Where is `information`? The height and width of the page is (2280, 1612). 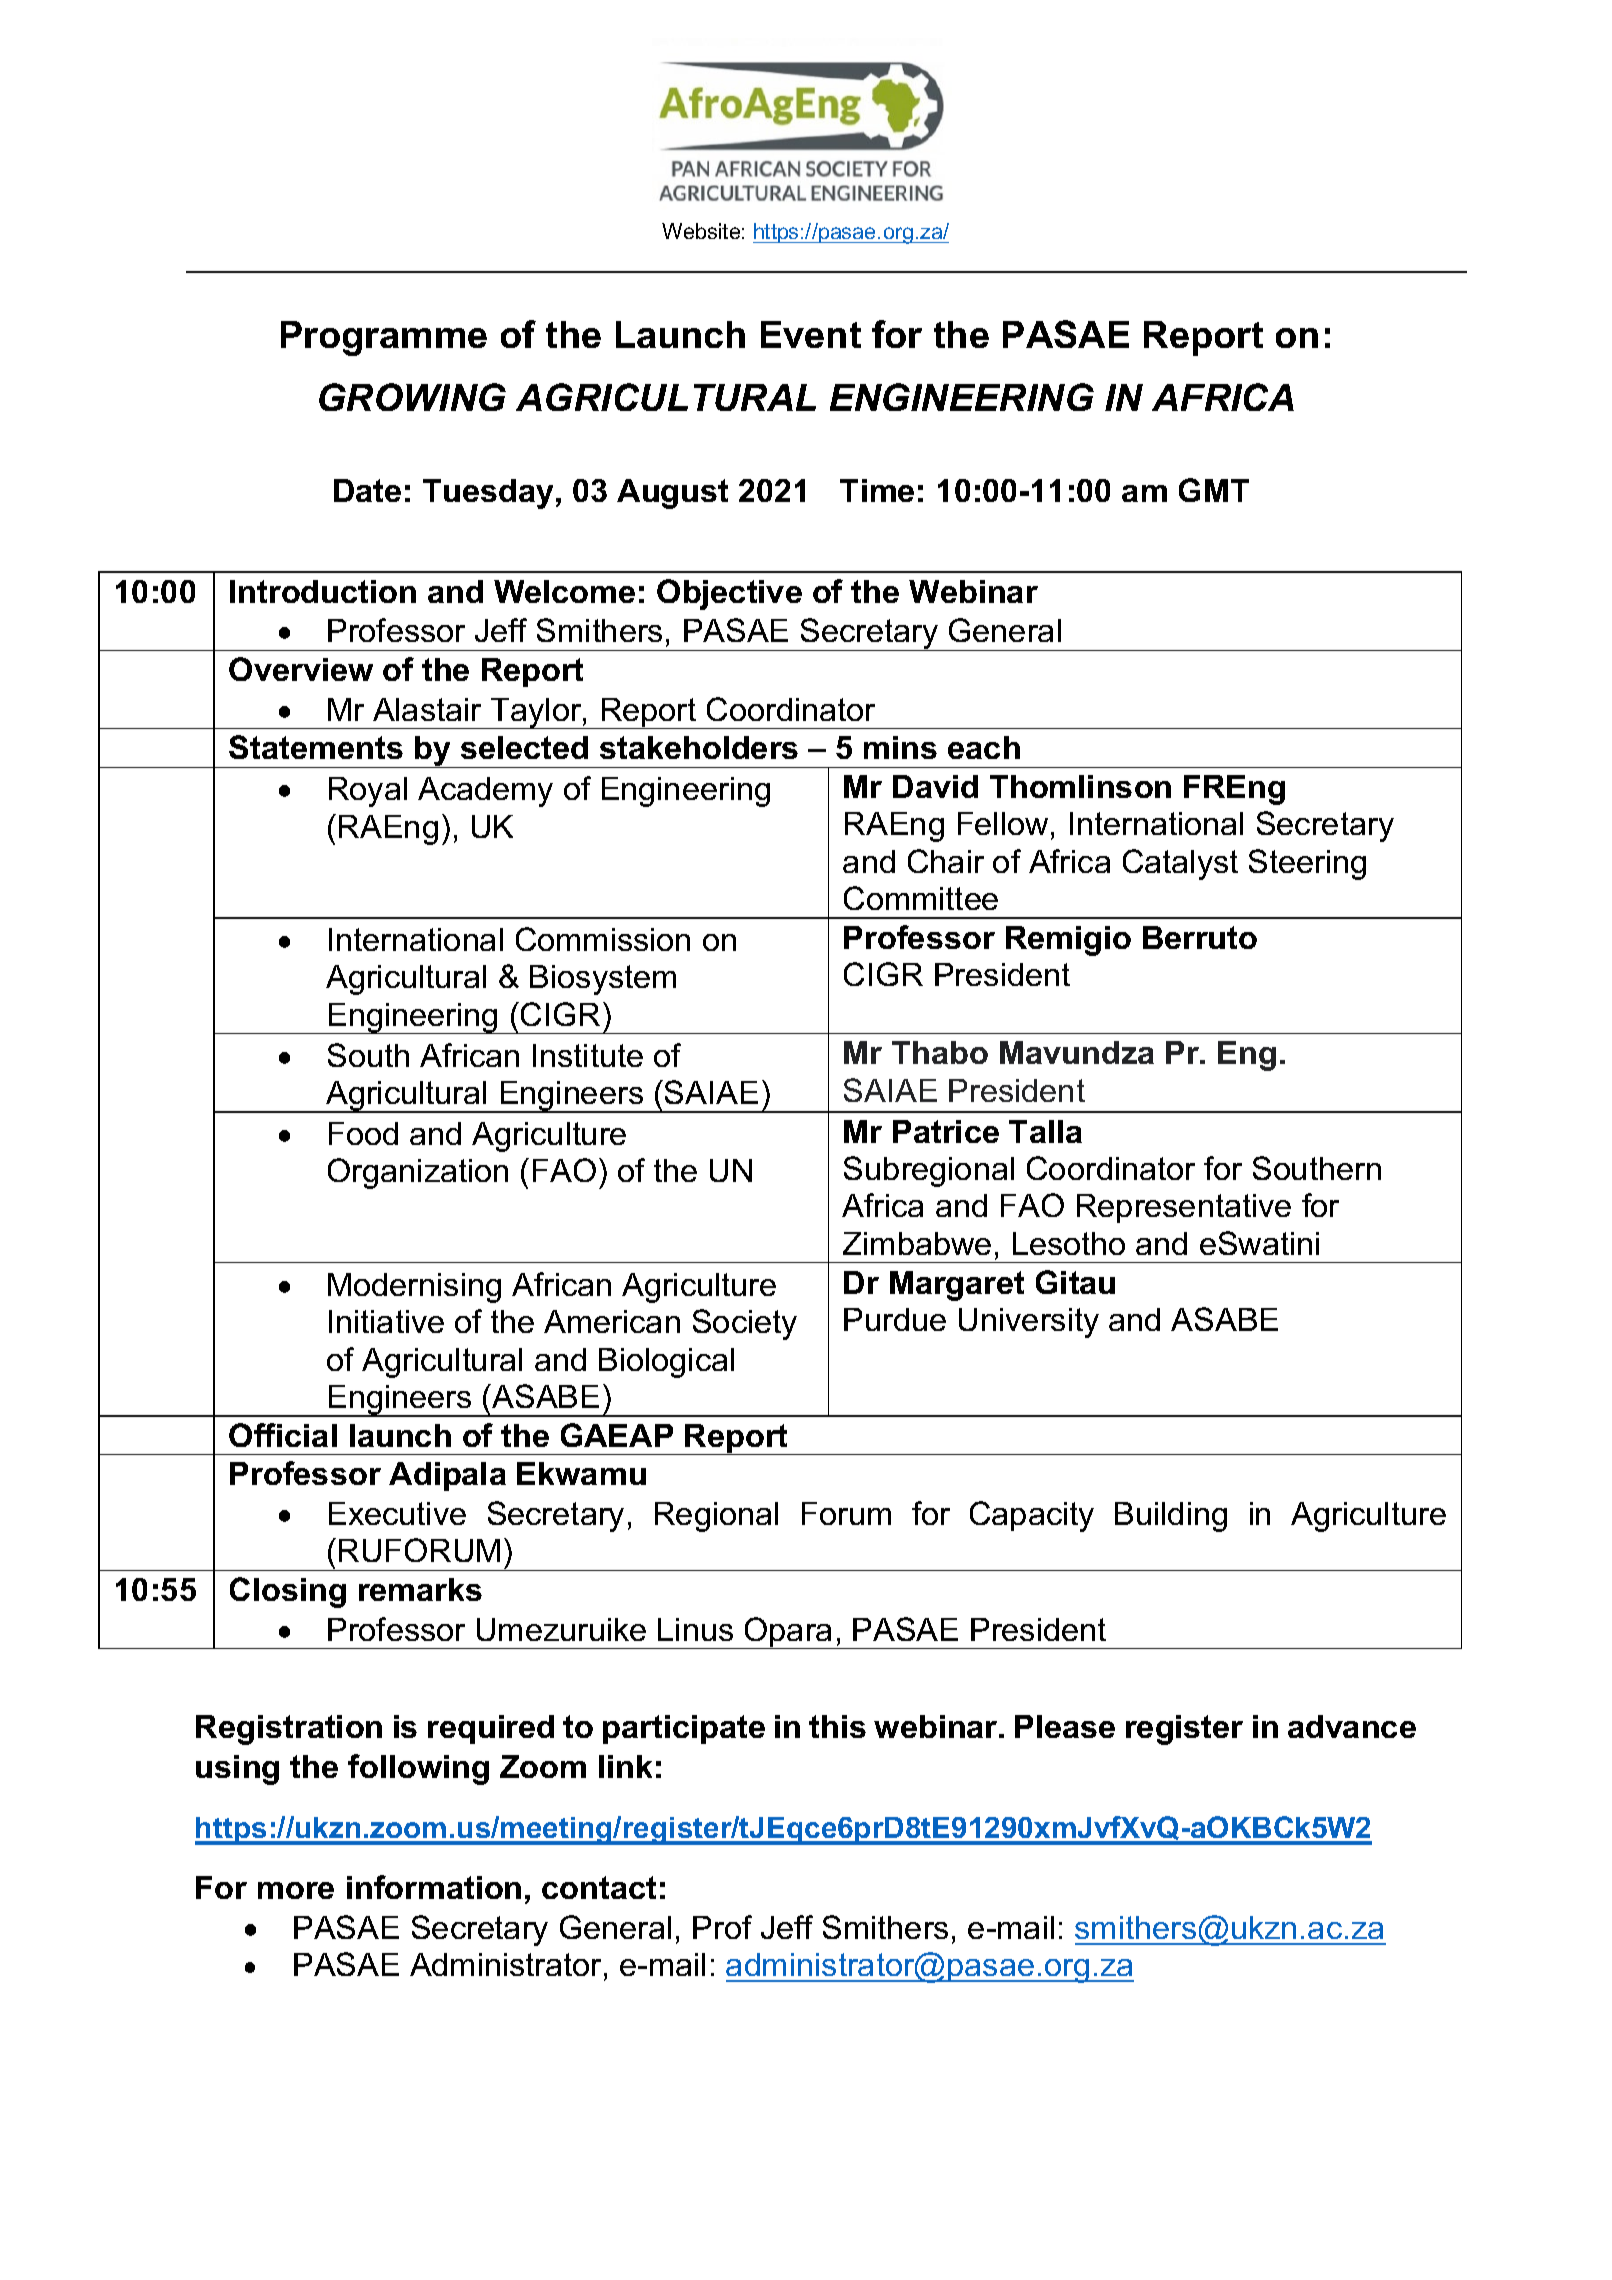
information is located at coordinates (434, 1887).
